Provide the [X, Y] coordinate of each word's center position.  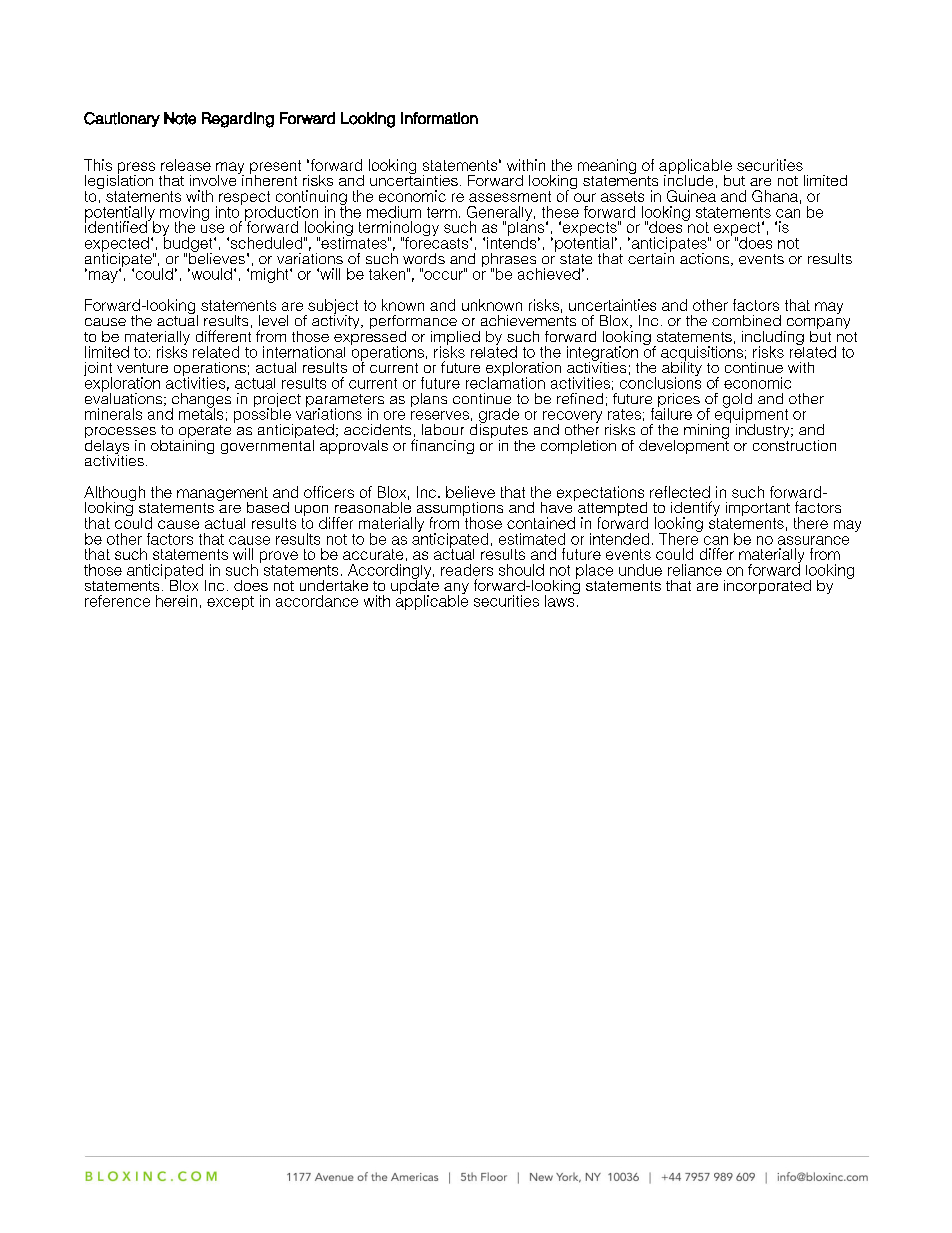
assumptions [459, 510]
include [688, 179]
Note [180, 118]
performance [414, 323]
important [758, 510]
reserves [440, 415]
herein [176, 601]
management [222, 495]
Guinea [691, 196]
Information [439, 118]
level [273, 320]
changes [201, 401]
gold [737, 401]
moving [184, 214]
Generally [501, 214]
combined [746, 320]
